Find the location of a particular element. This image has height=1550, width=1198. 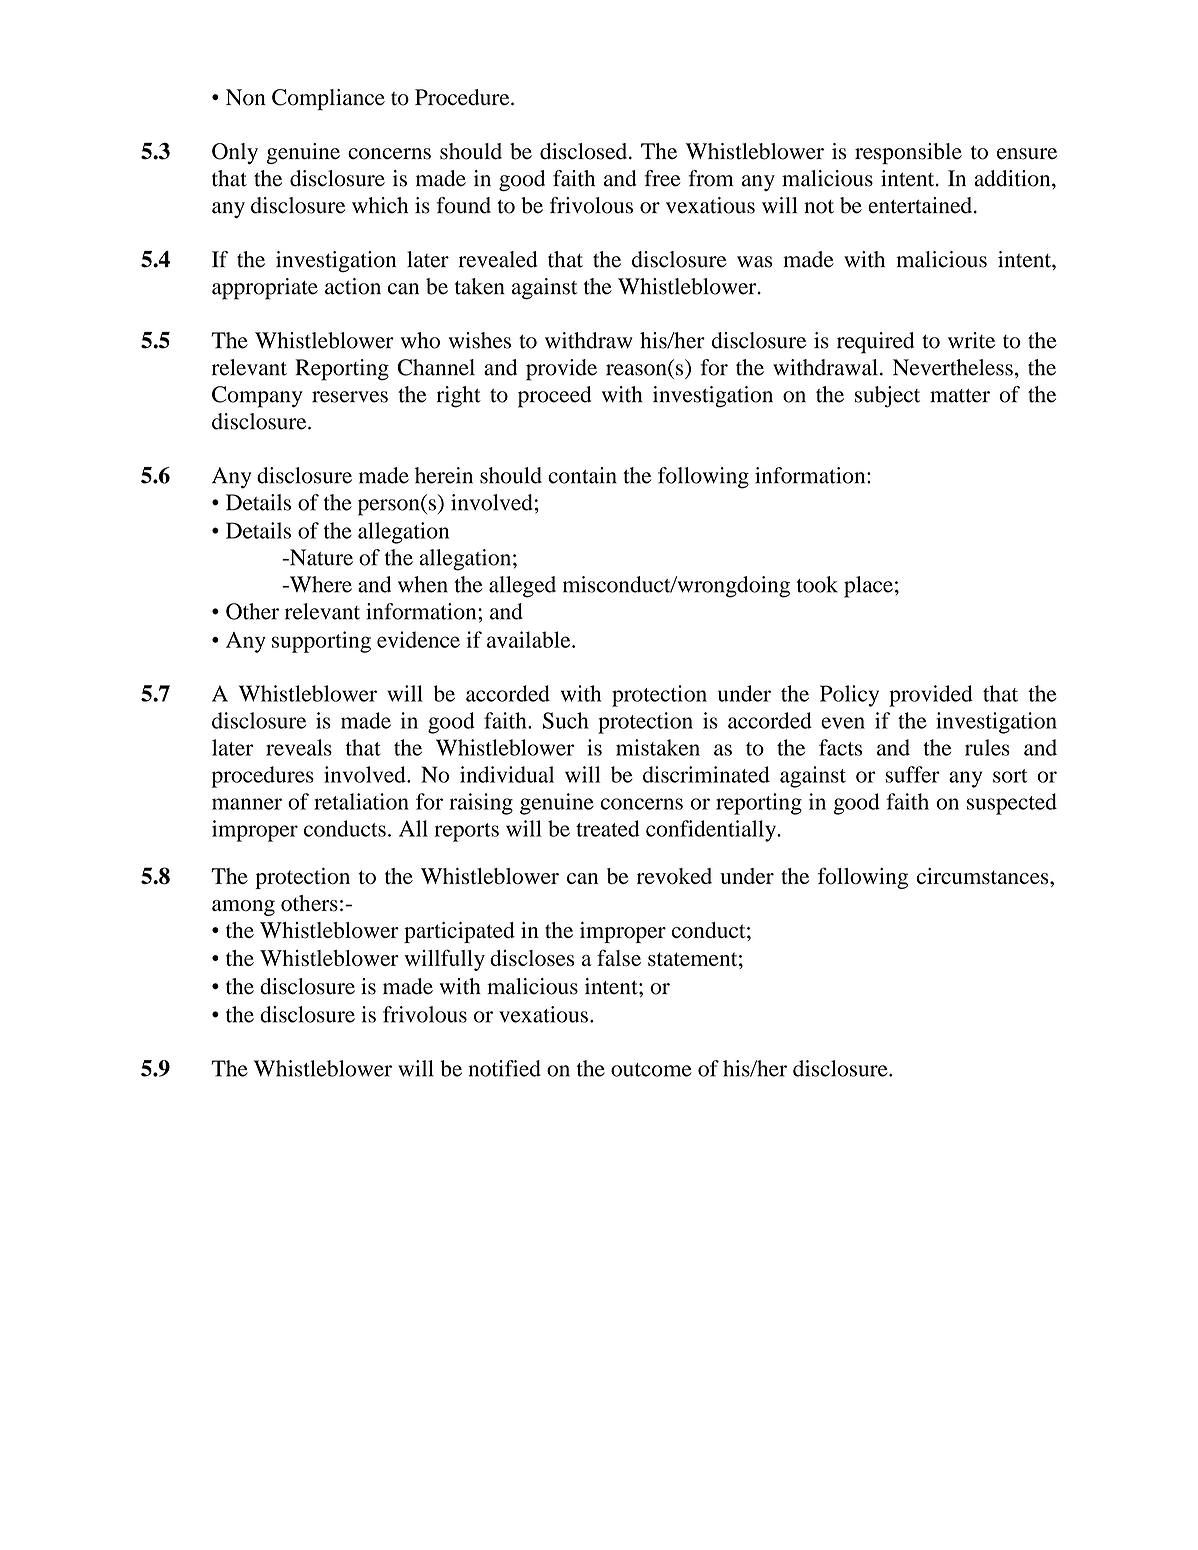

circumstances is located at coordinates (984, 876).
